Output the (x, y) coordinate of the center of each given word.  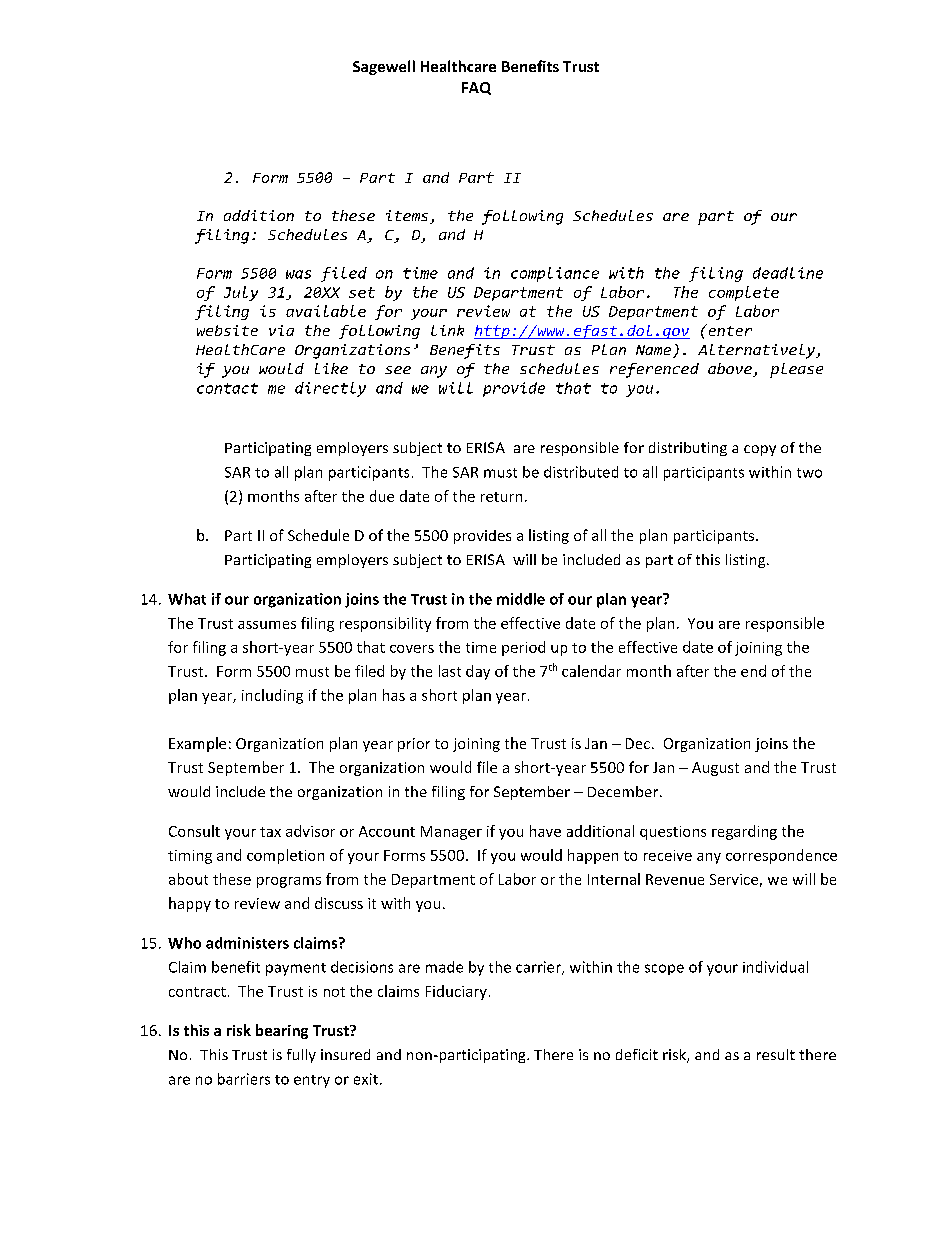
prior (414, 745)
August (715, 769)
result (776, 1054)
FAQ (476, 88)
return (501, 497)
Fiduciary (456, 992)
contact (227, 388)
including (272, 696)
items (408, 217)
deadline (788, 273)
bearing (282, 1031)
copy (760, 450)
